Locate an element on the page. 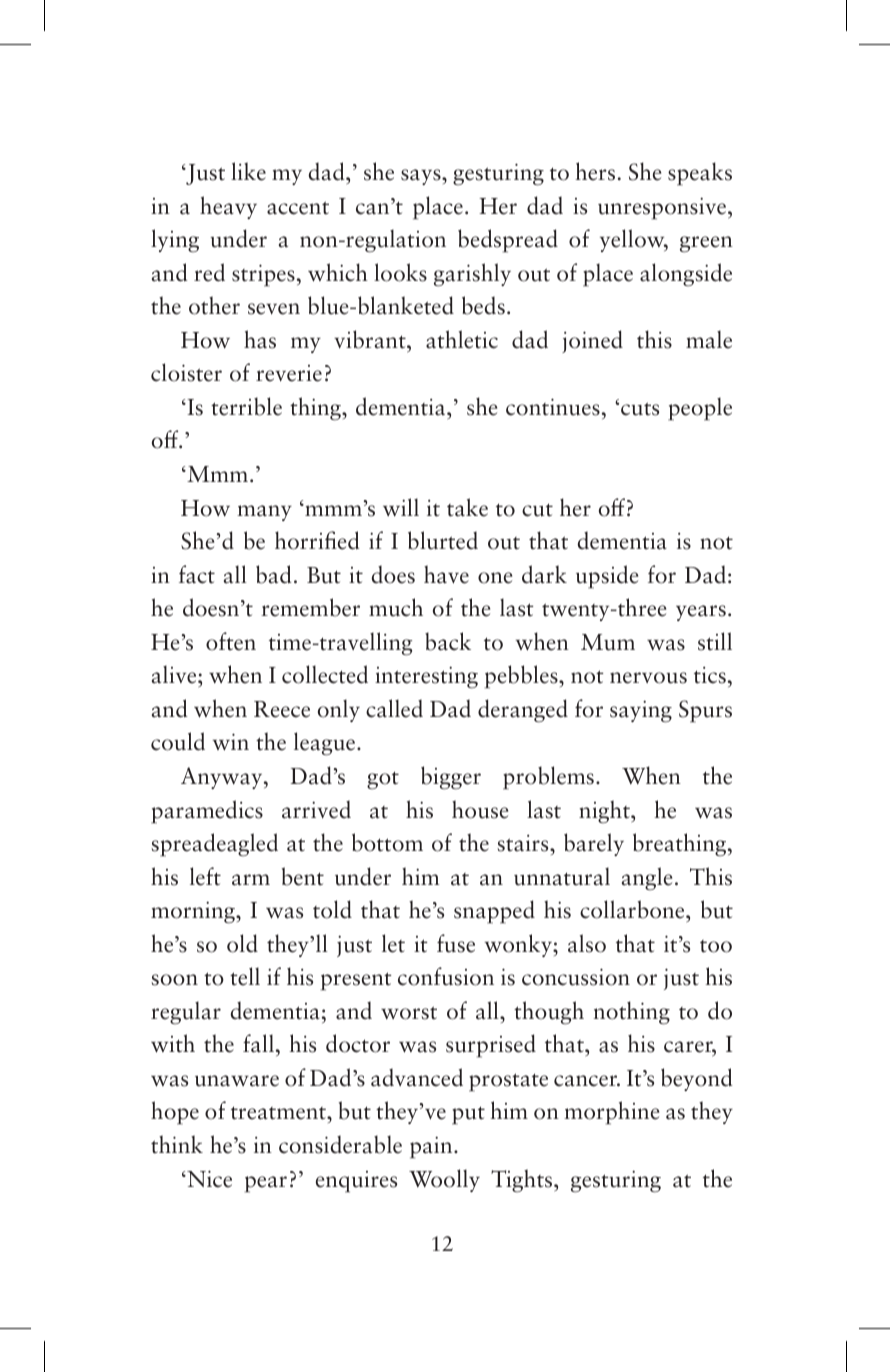  fuse is located at coordinates (456, 943).
